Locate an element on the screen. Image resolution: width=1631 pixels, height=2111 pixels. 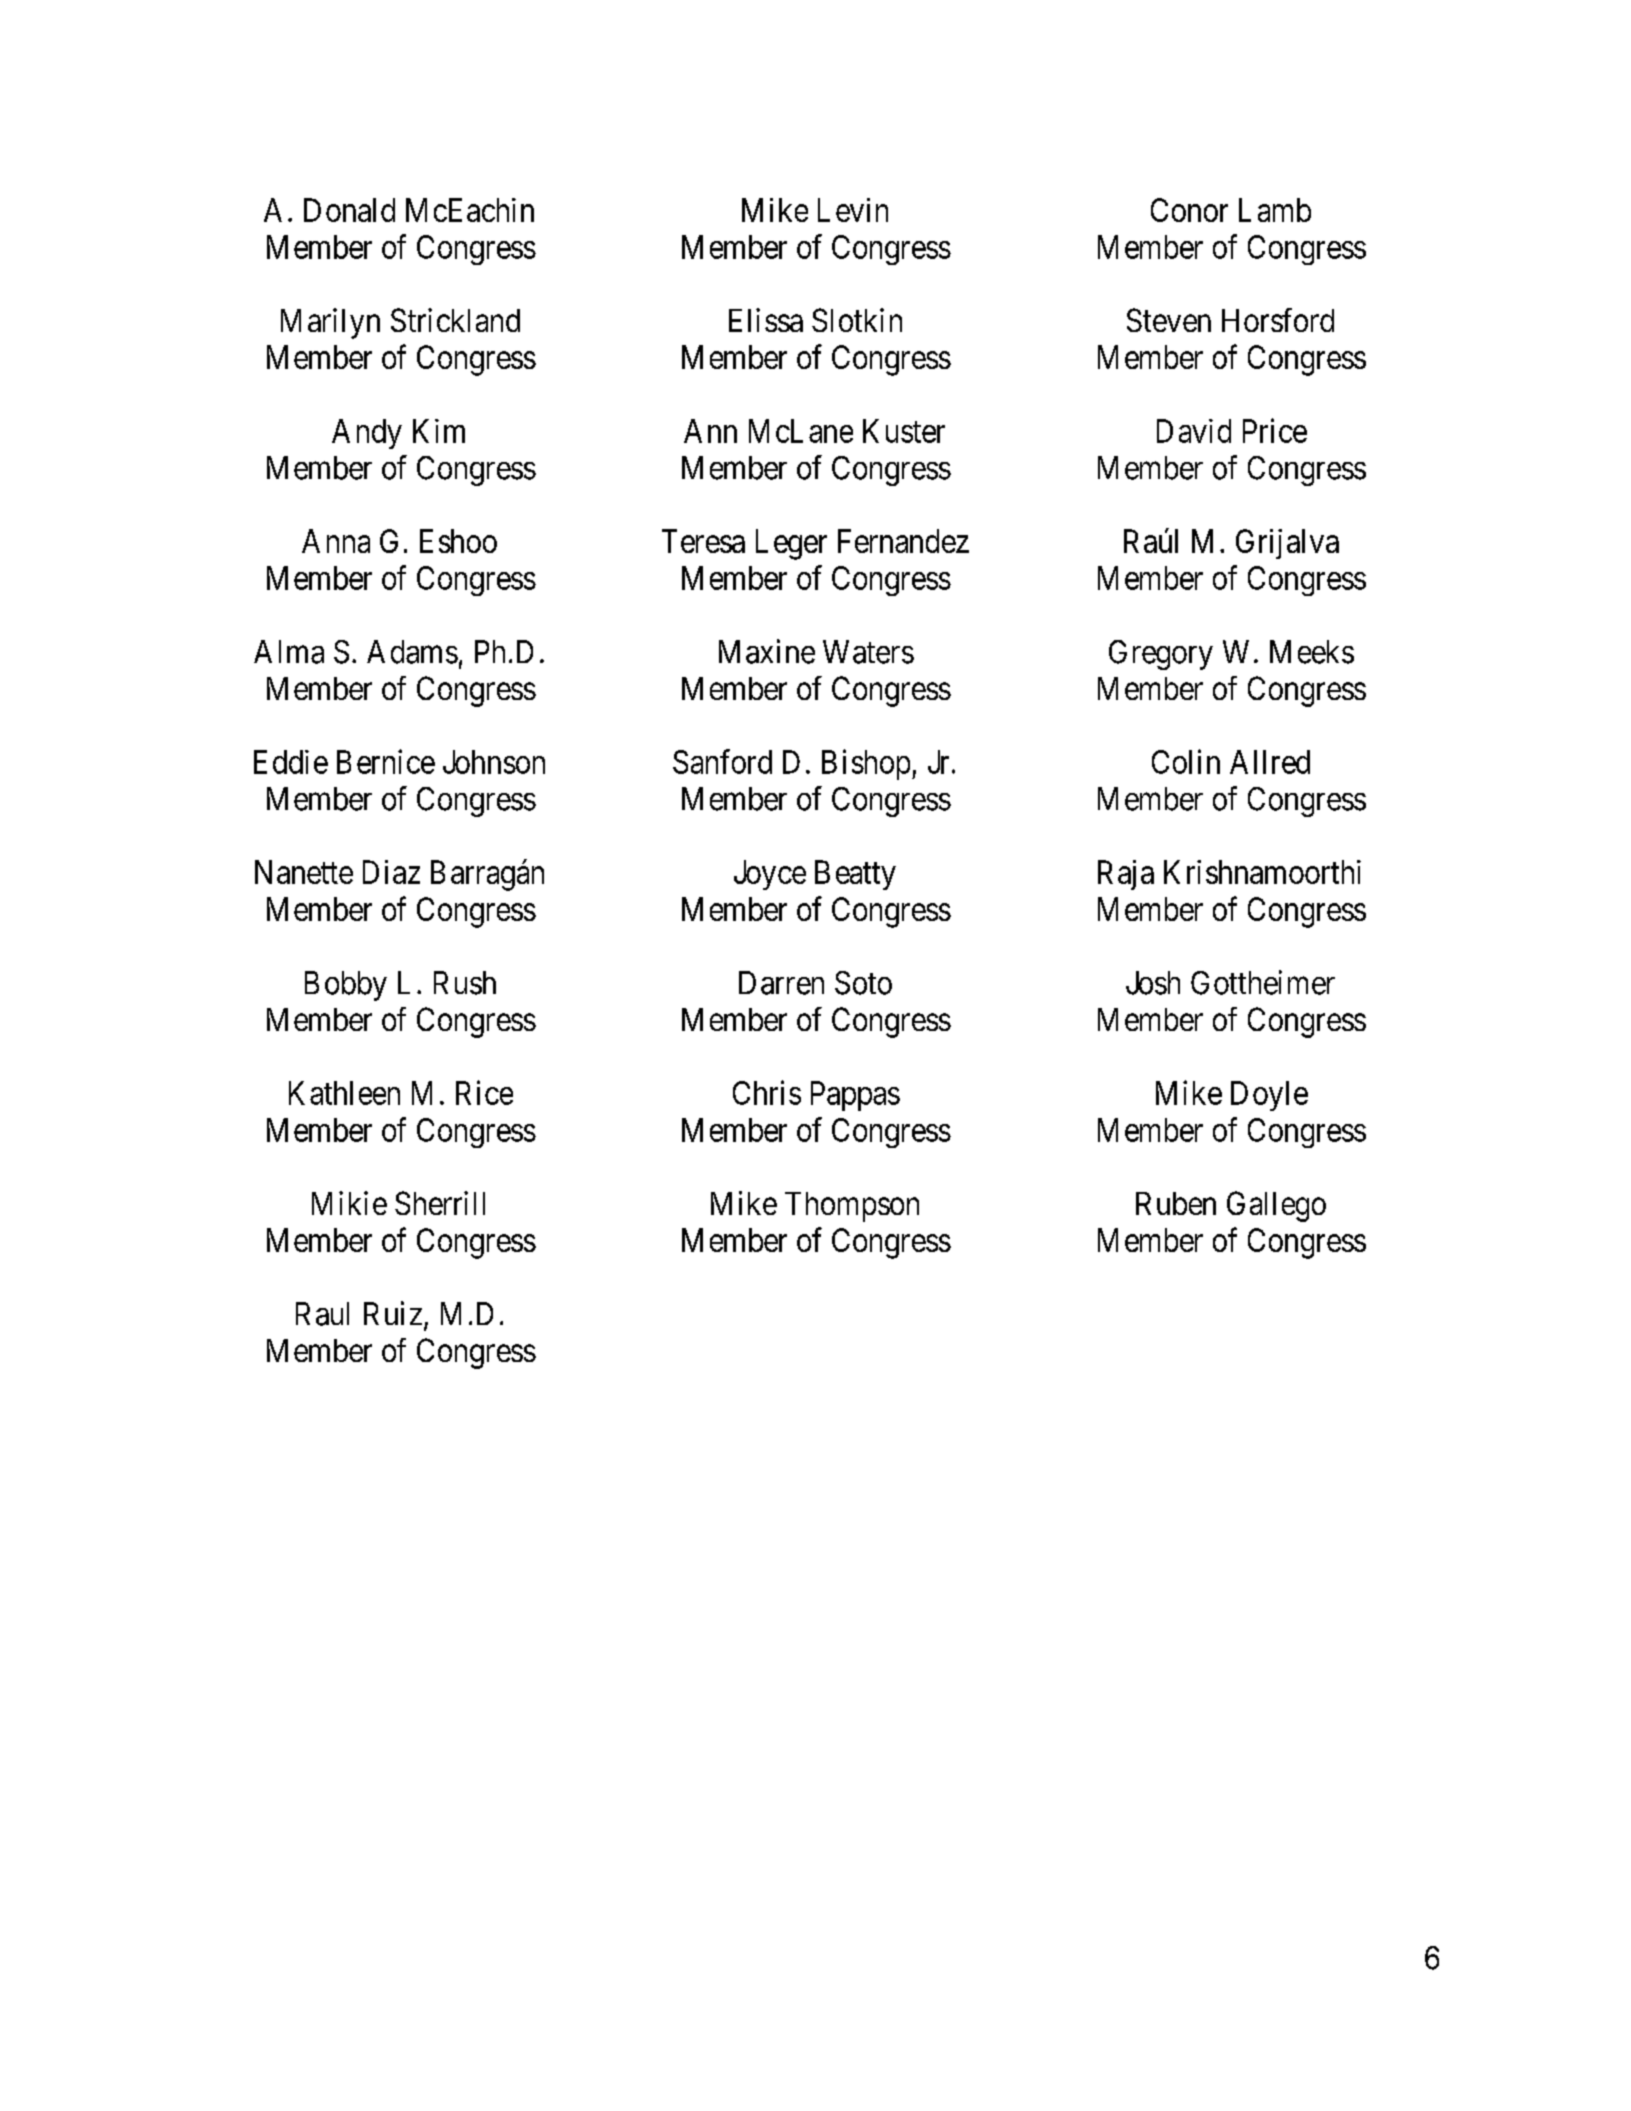
Thompson is located at coordinates (852, 1207).
